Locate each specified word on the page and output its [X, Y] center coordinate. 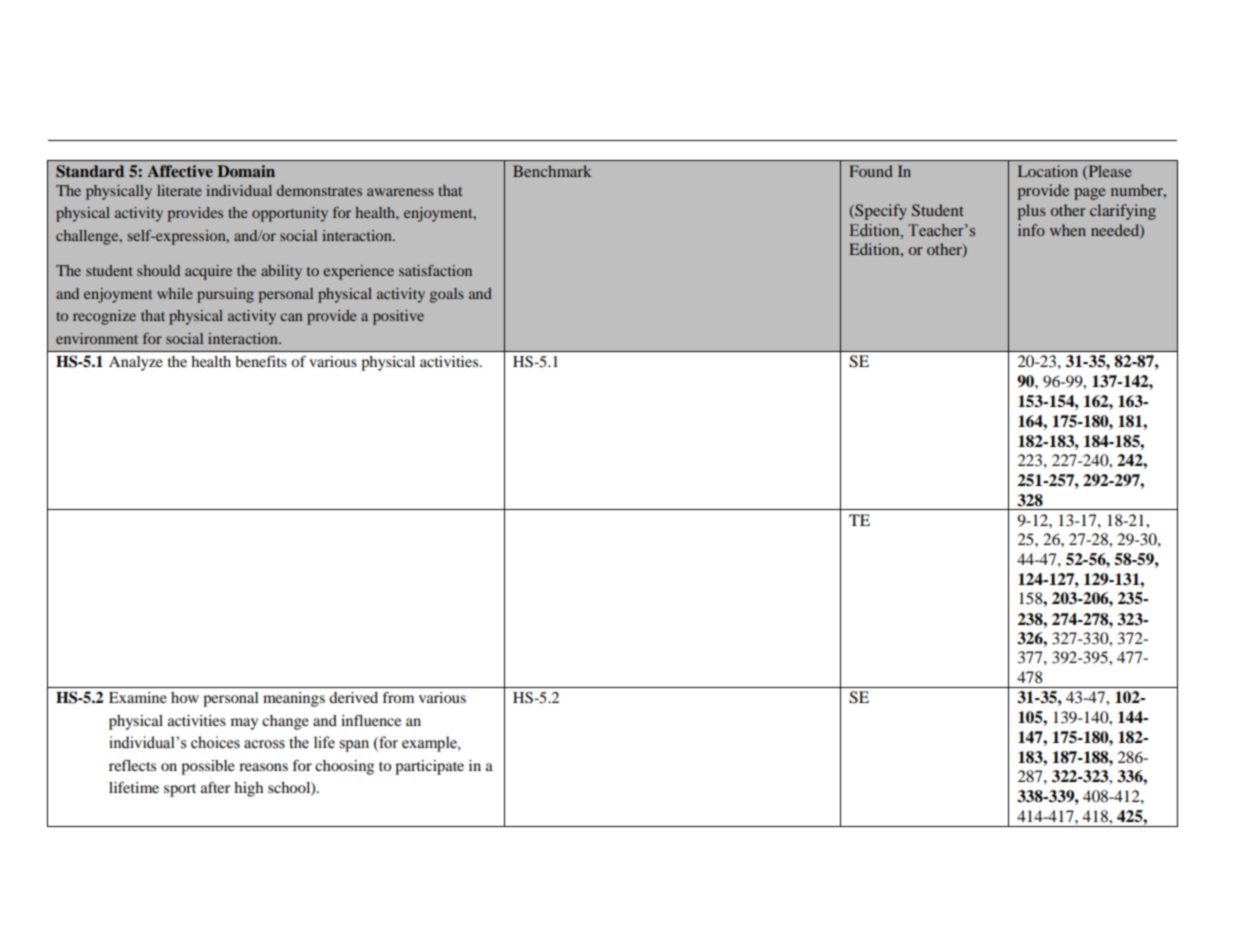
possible [208, 767]
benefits [261, 361]
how [185, 697]
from [398, 697]
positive [398, 317]
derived [353, 697]
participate [429, 767]
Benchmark [552, 171]
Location [1048, 171]
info [1031, 230]
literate [179, 190]
